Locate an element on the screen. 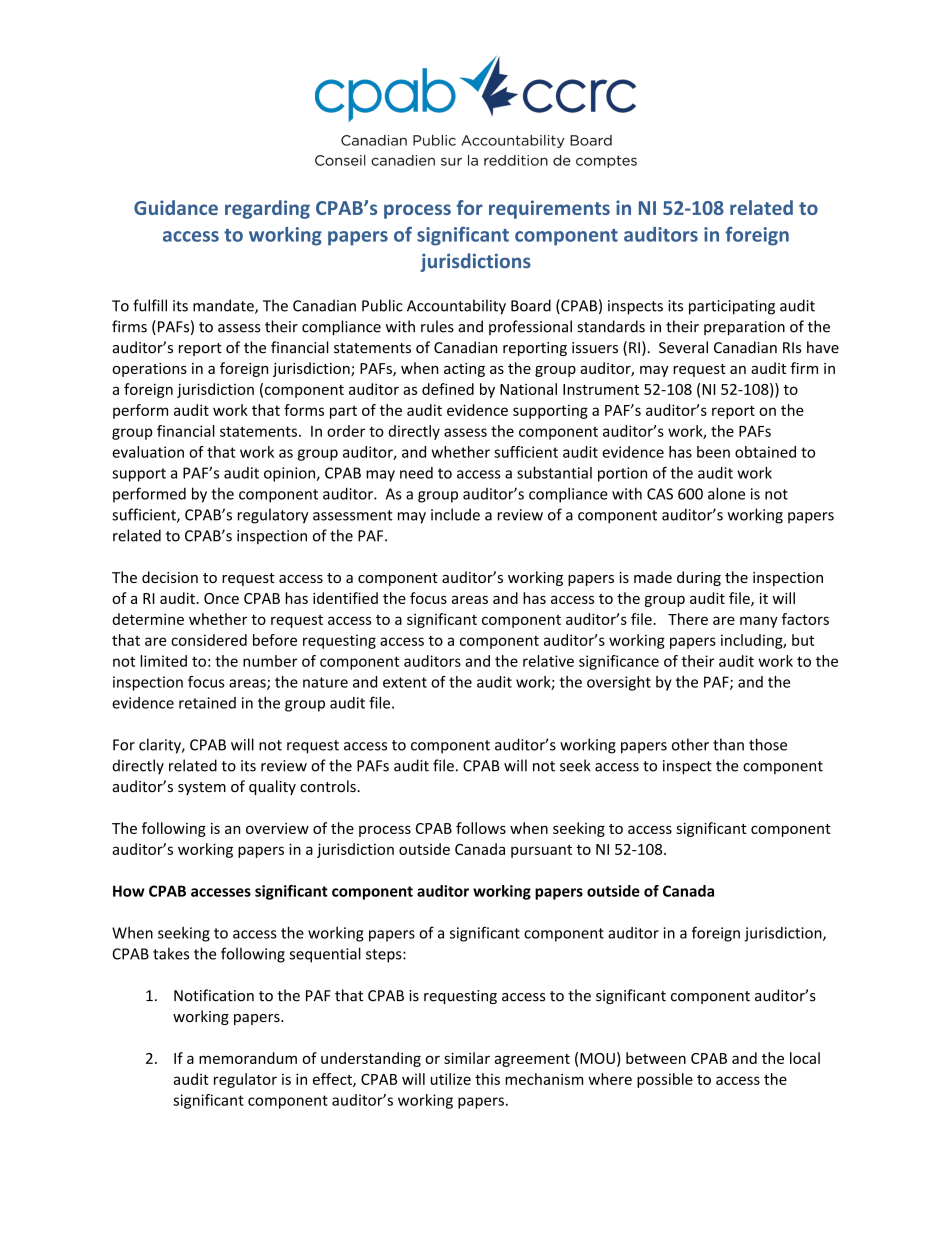 The height and width of the screenshot is (1233, 952). system is located at coordinates (202, 788).
